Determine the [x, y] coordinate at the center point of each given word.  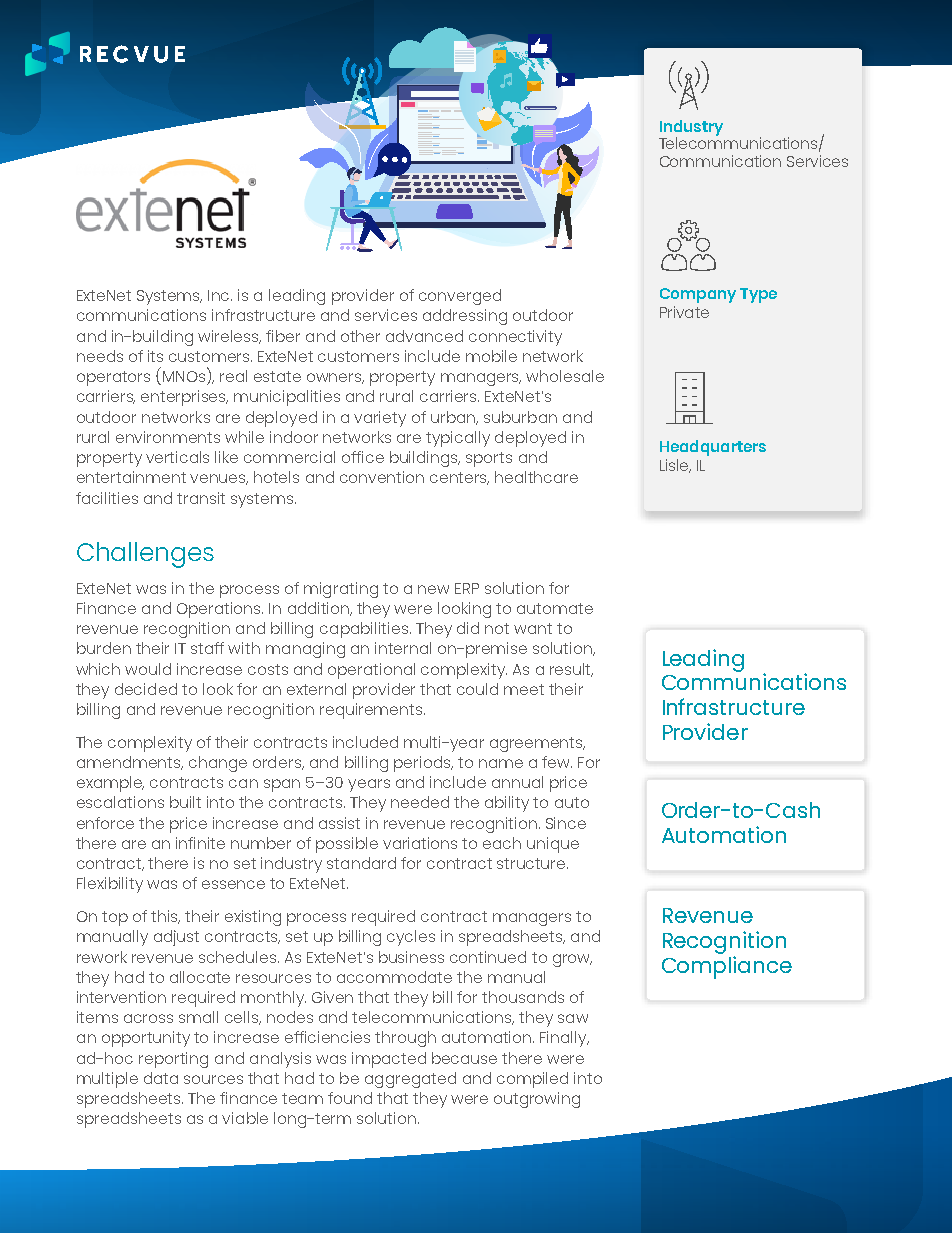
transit [201, 498]
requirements [372, 711]
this [165, 917]
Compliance [727, 967]
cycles [411, 938]
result [571, 670]
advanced [424, 336]
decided [146, 689]
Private [684, 312]
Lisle [675, 466]
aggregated [410, 1080]
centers [459, 478]
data [161, 1078]
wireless [229, 337]
